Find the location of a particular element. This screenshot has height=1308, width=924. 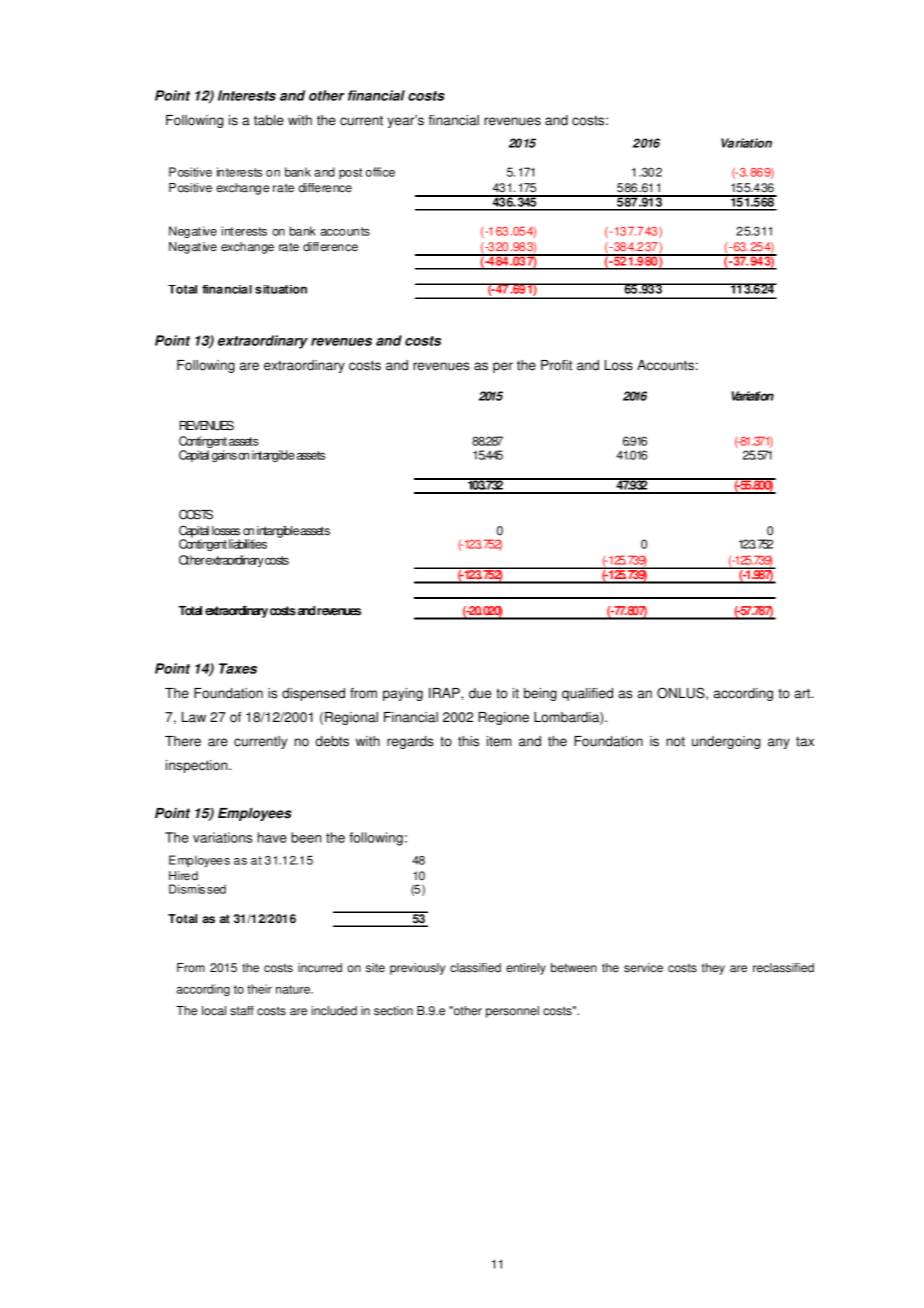

art is located at coordinates (803, 693).
